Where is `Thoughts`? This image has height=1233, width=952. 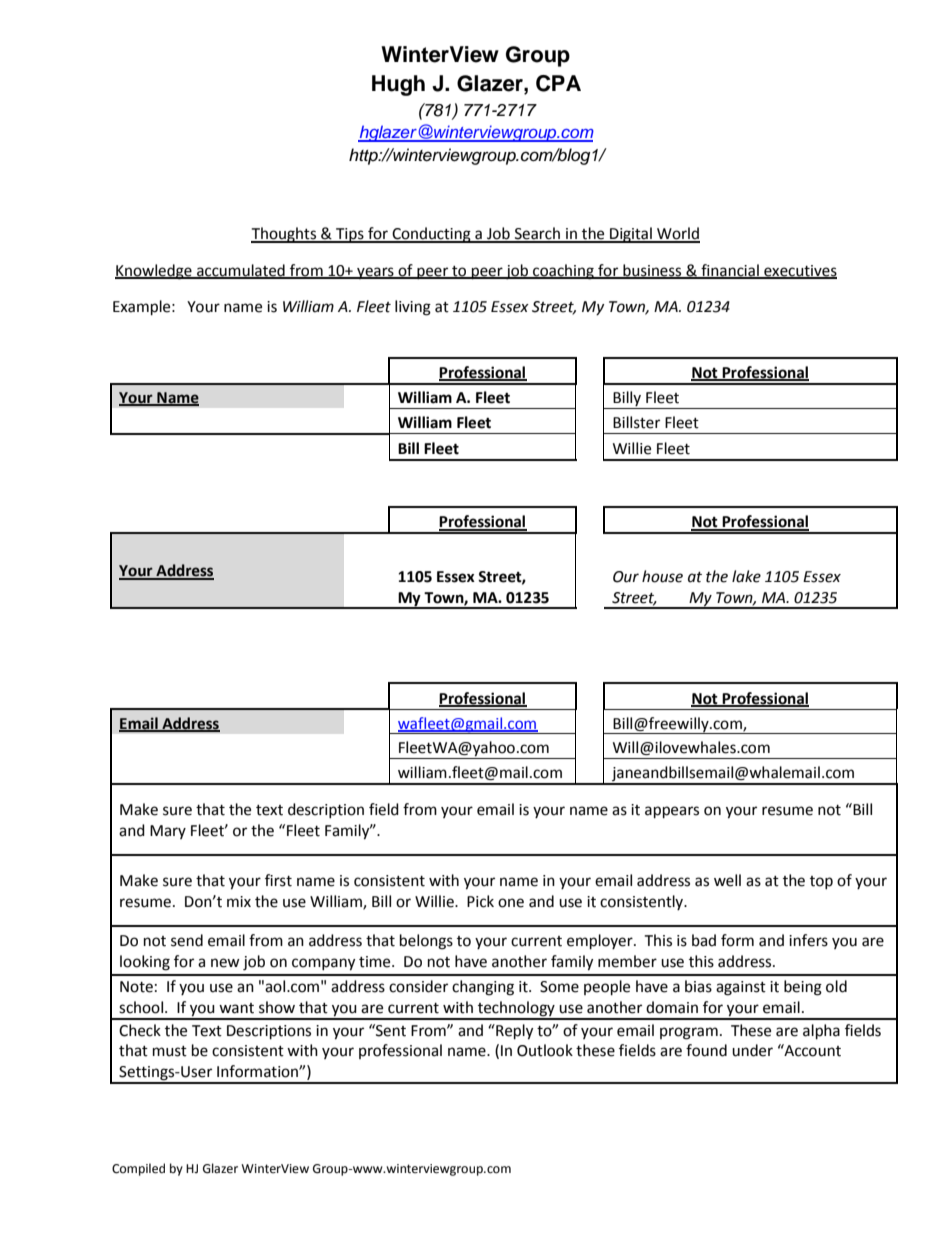
Thoughts is located at coordinates (285, 235).
